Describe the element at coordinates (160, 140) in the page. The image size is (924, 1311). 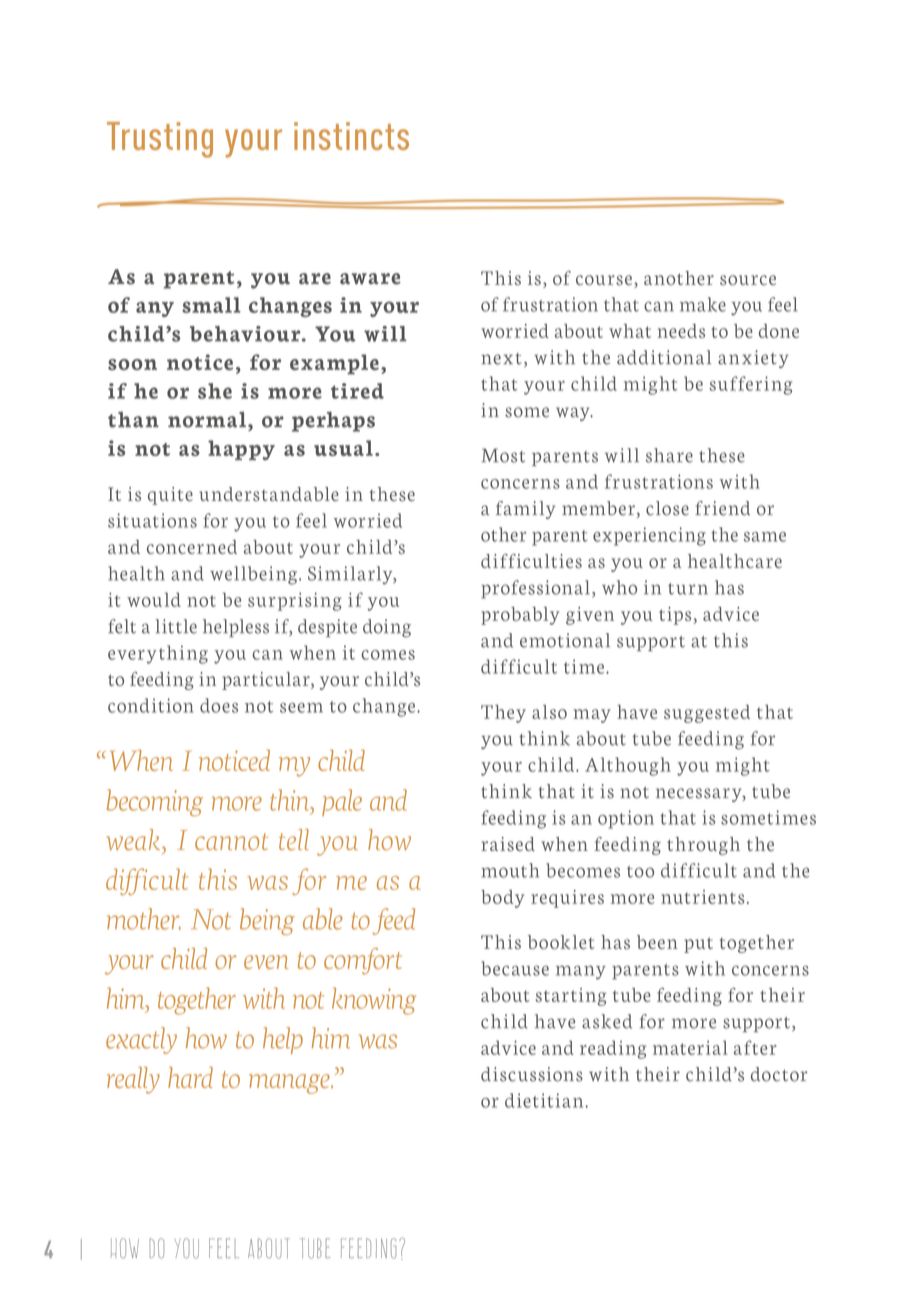
I see `Trusting` at that location.
